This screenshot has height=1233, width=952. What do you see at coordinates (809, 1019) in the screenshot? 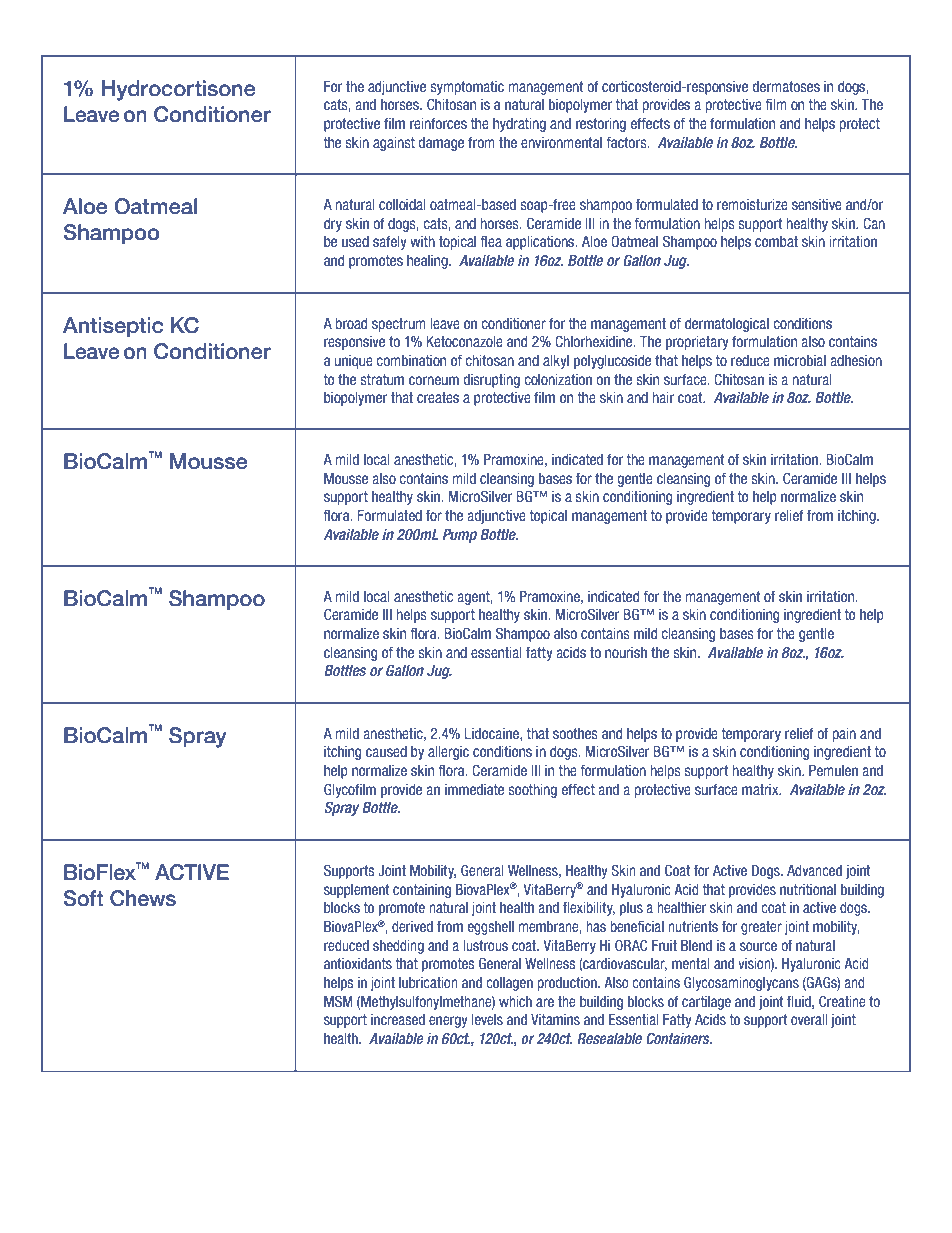
I see `overall` at bounding box center [809, 1019].
